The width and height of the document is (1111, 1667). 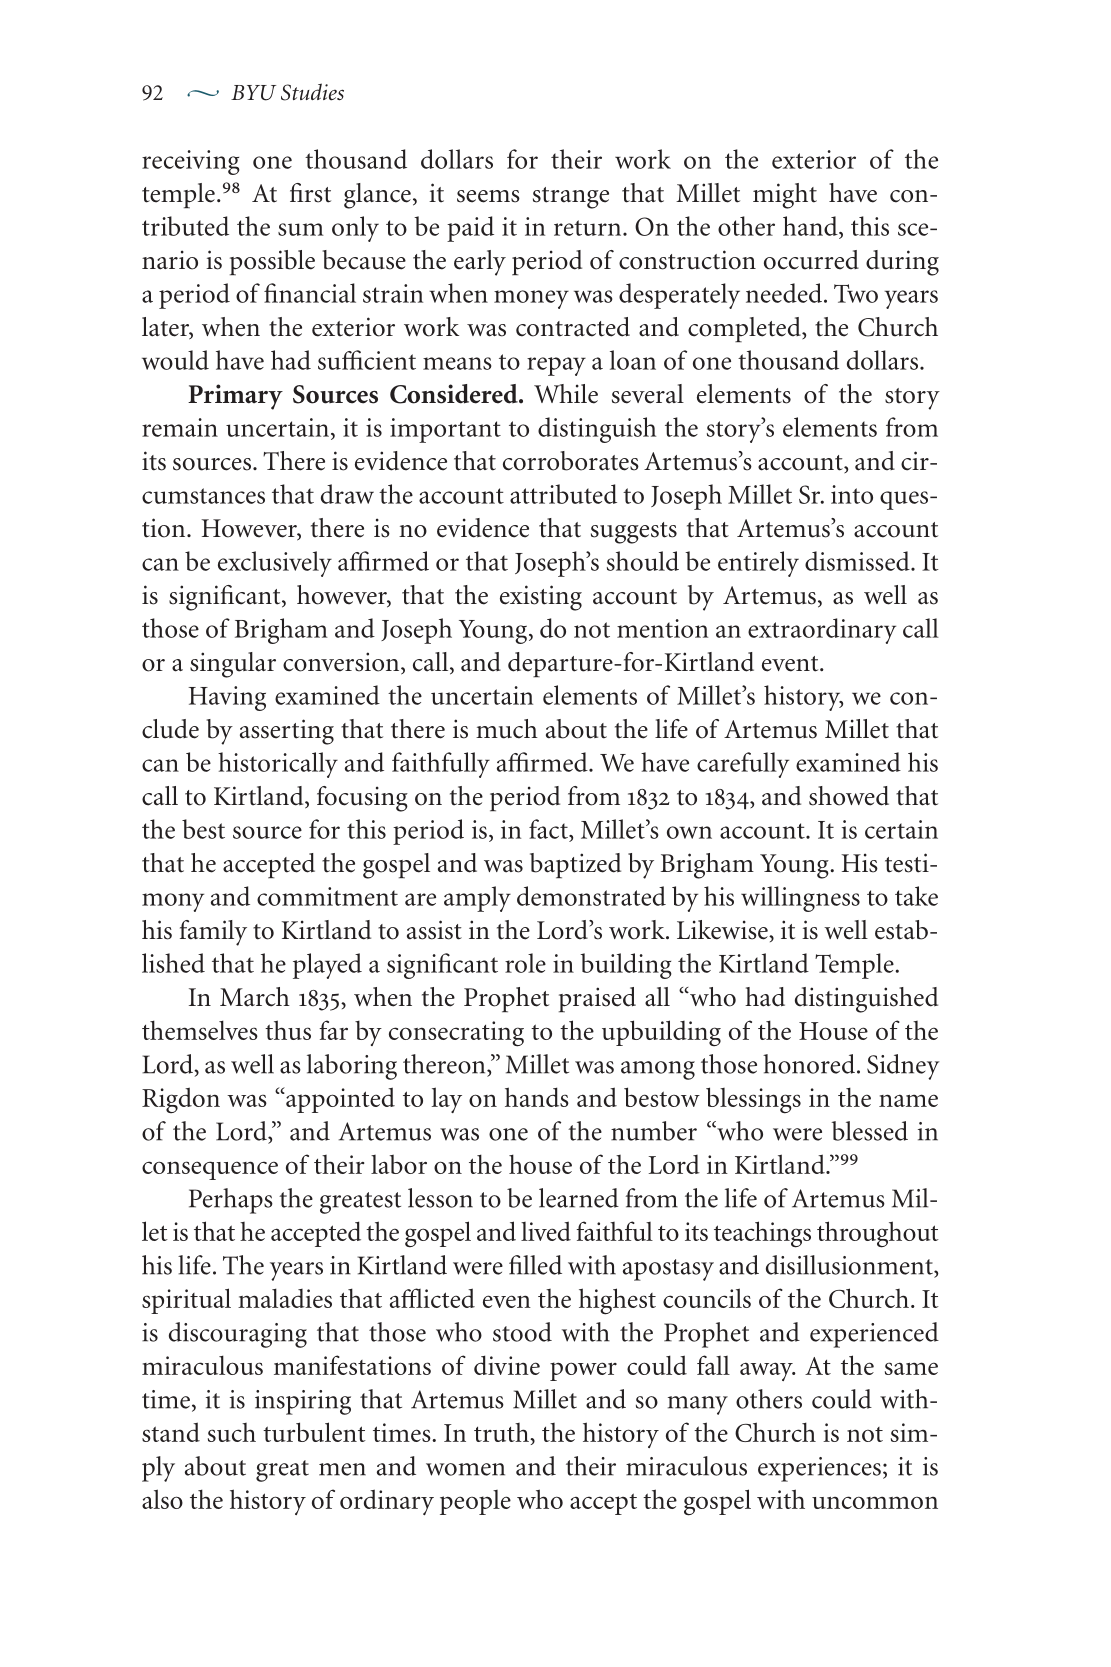 What do you see at coordinates (253, 93) in the document?
I see `BYU` at bounding box center [253, 93].
